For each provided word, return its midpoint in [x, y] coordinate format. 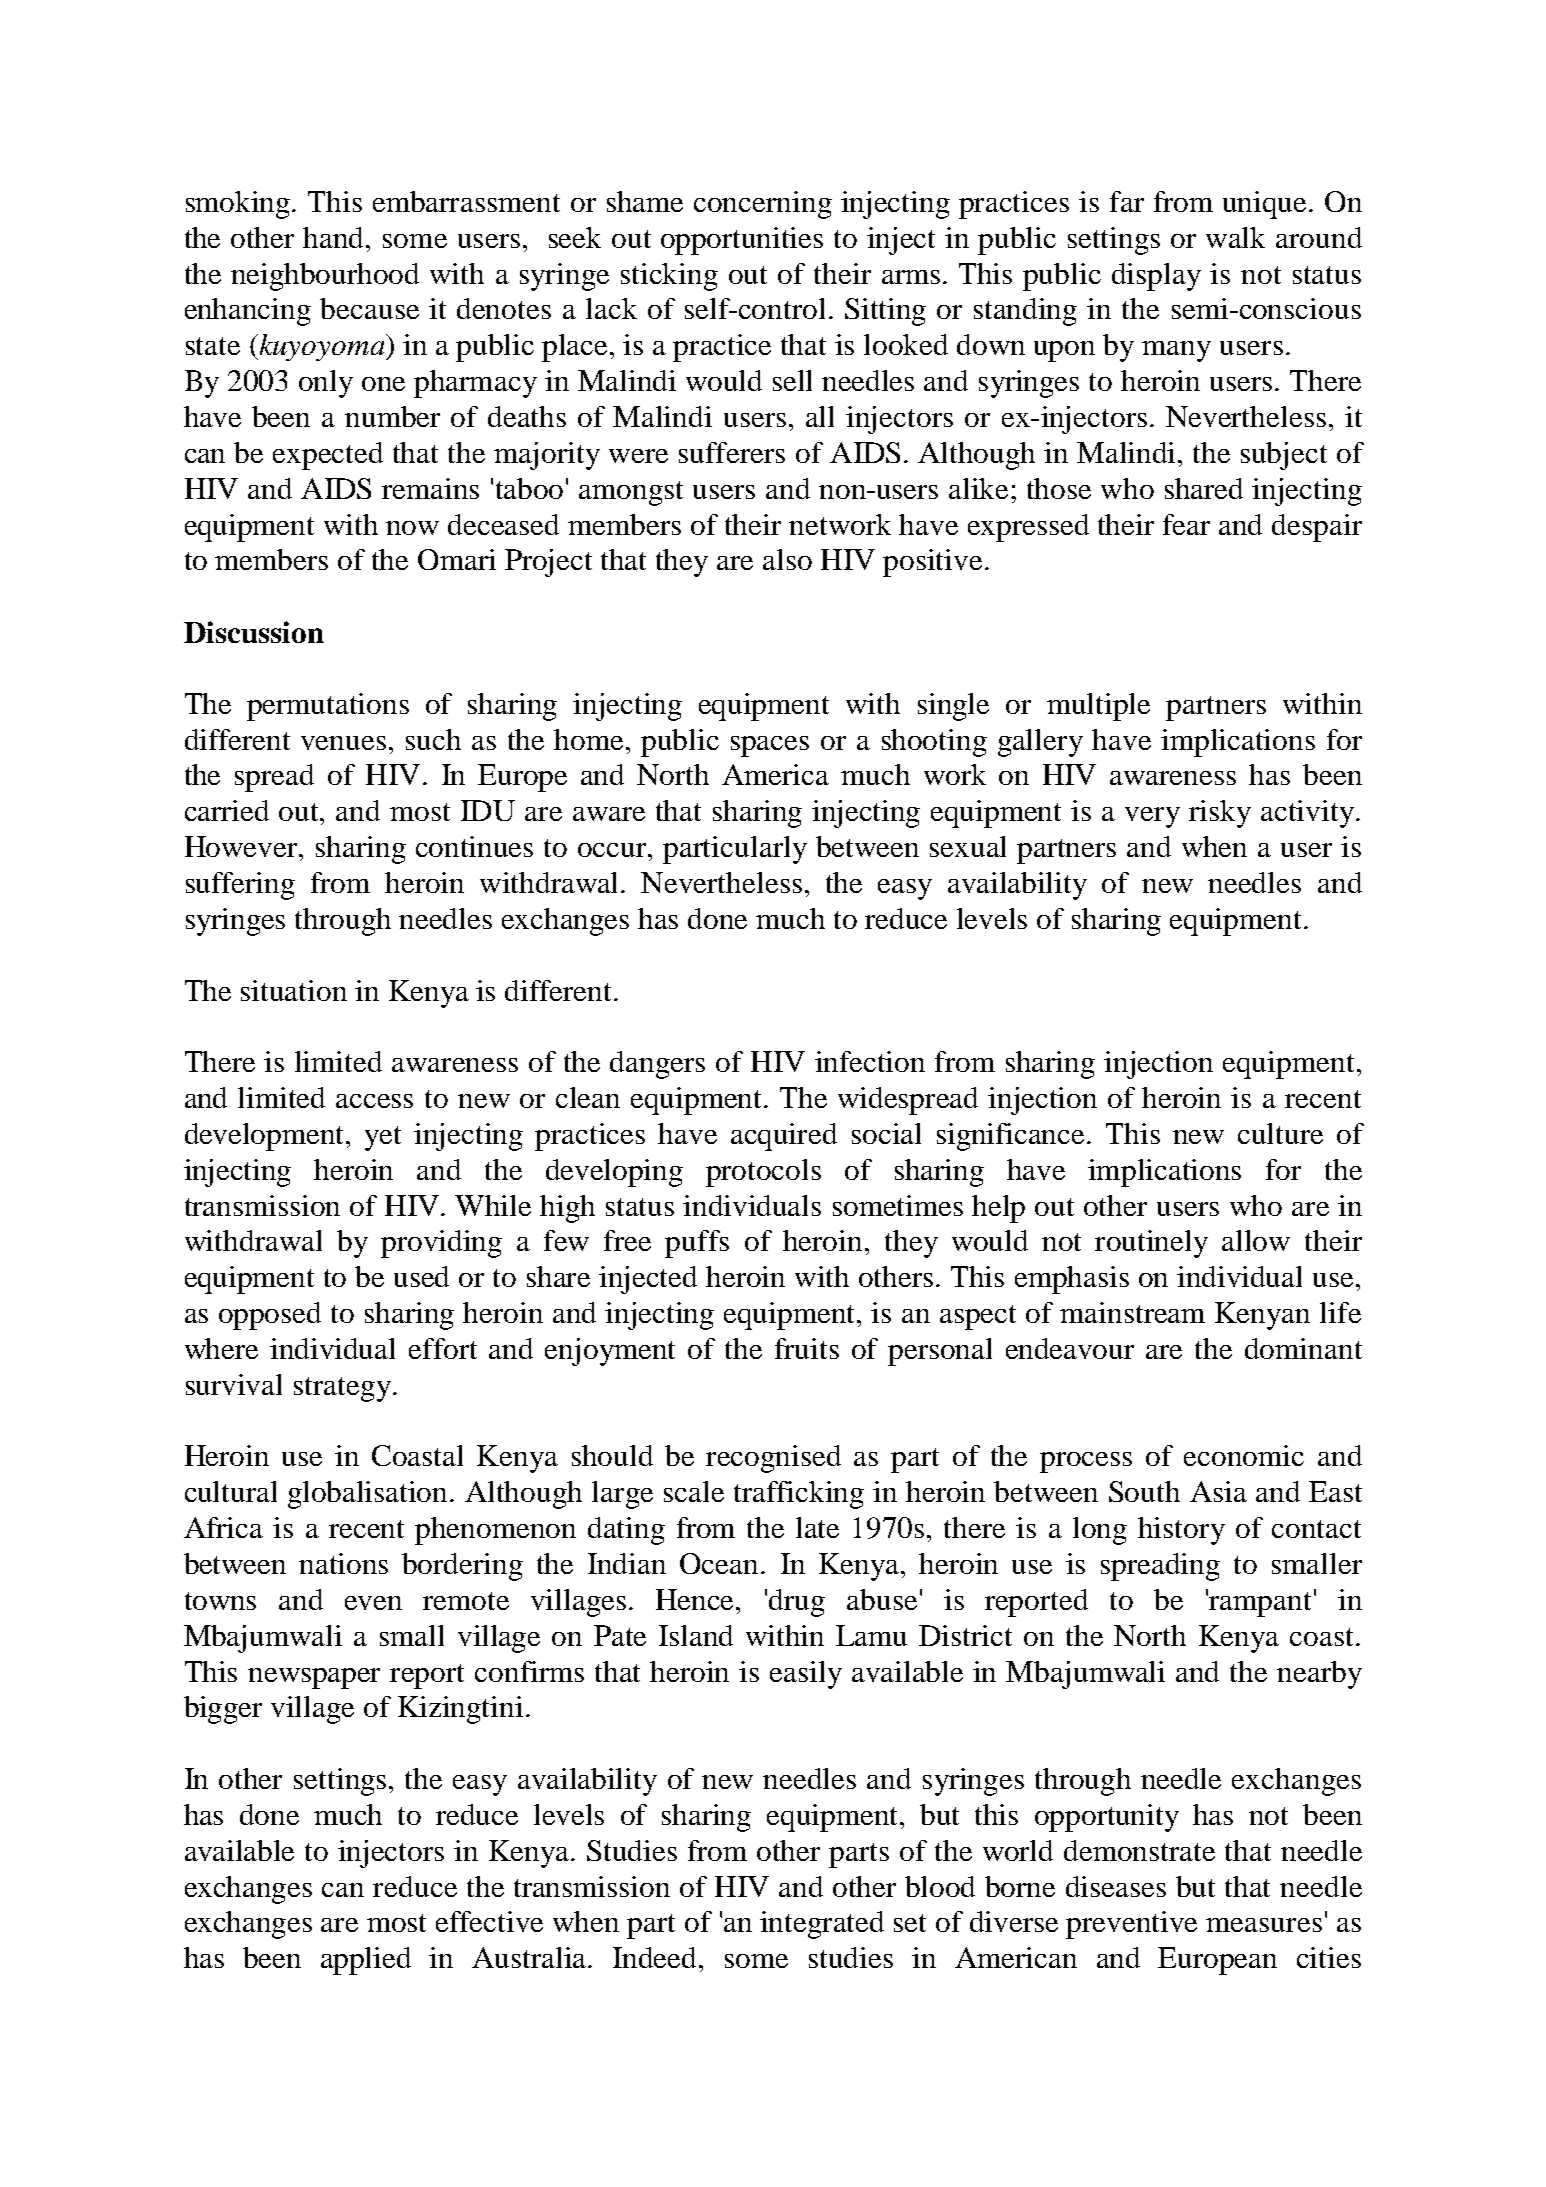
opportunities [742, 241]
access [374, 1101]
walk [1235, 237]
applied [366, 1961]
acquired [784, 1137]
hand [335, 237]
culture [1280, 1133]
